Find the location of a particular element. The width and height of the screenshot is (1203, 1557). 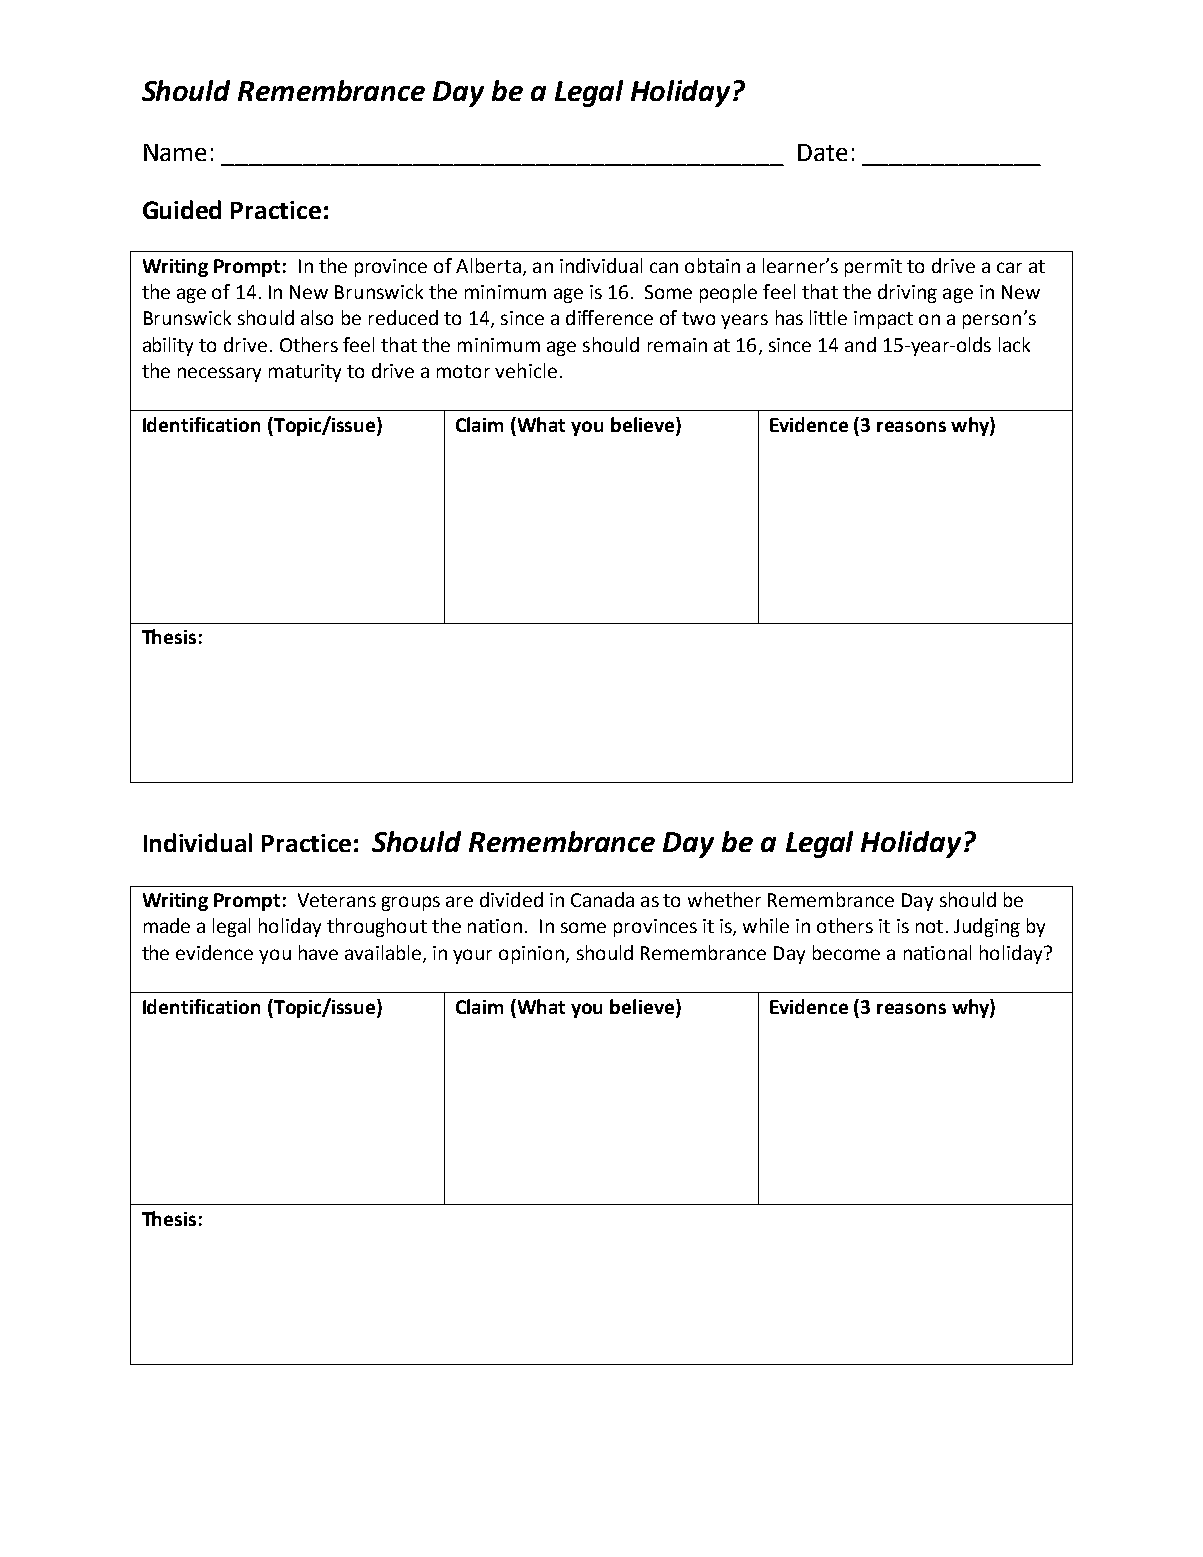

Canada is located at coordinates (602, 899).
